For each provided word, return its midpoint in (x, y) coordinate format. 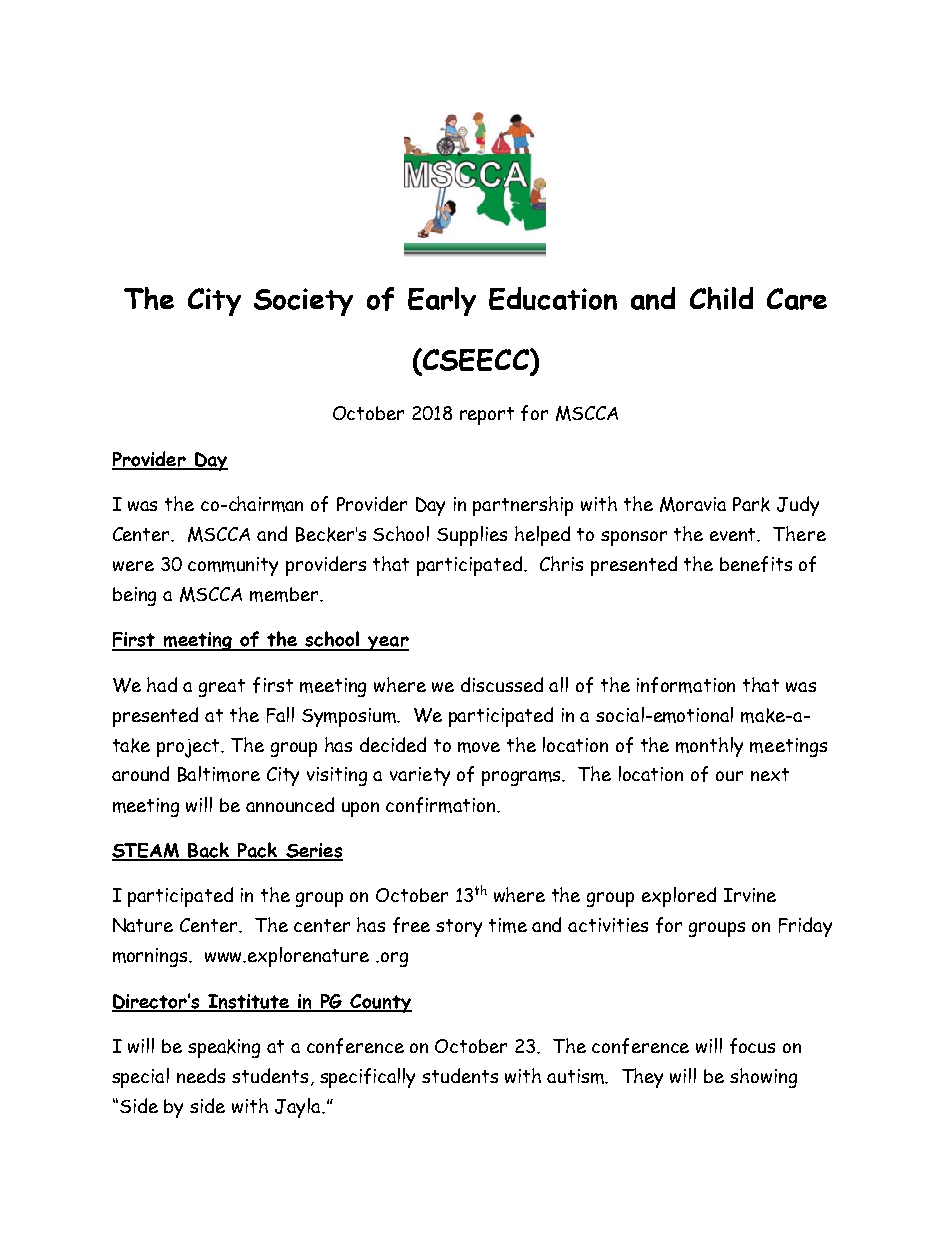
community (233, 566)
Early (442, 301)
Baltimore (219, 774)
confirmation (442, 805)
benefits (756, 564)
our (729, 776)
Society (303, 302)
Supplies (472, 536)
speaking (224, 1048)
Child (721, 298)
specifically (367, 1078)
